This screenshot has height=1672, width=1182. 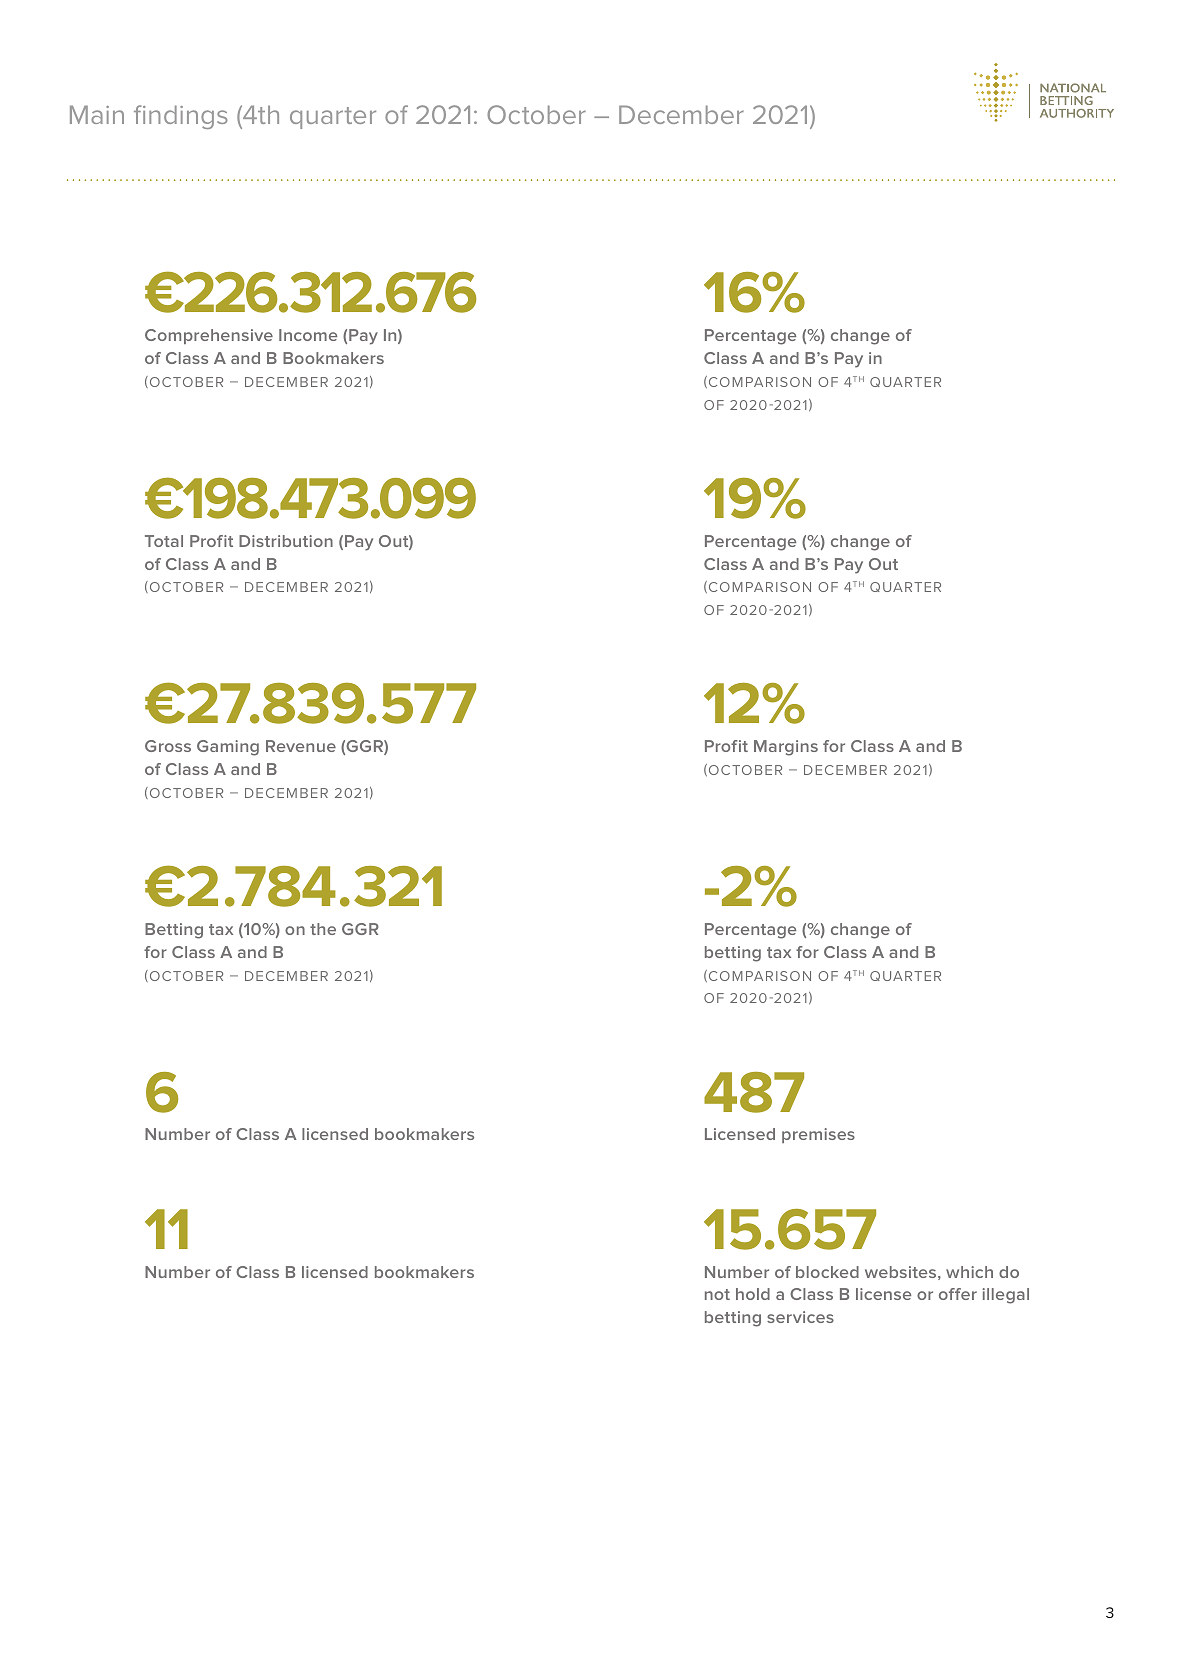 What do you see at coordinates (301, 746) in the screenshot?
I see `Revenue` at bounding box center [301, 746].
